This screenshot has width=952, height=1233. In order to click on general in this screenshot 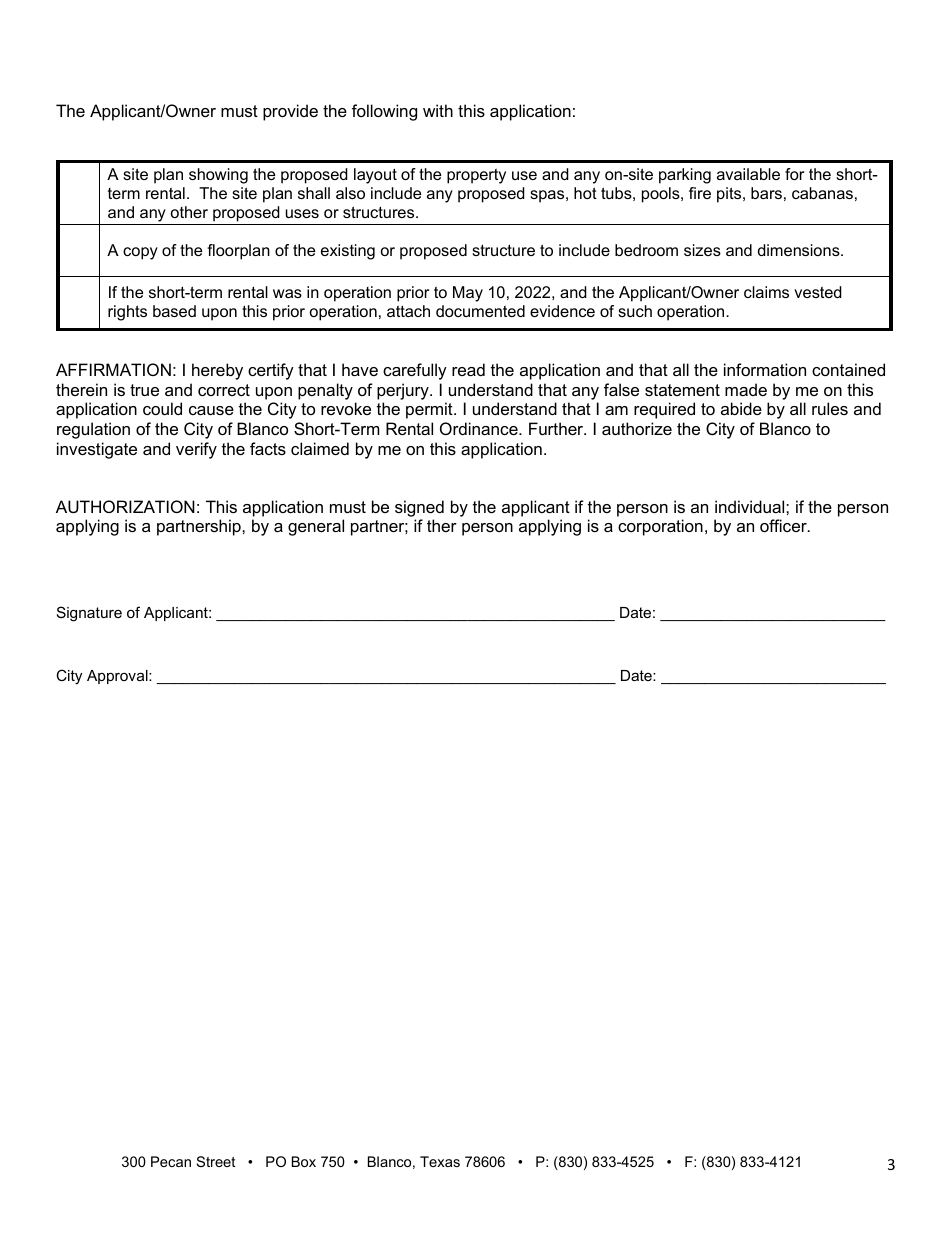, I will do `click(316, 527)`.
